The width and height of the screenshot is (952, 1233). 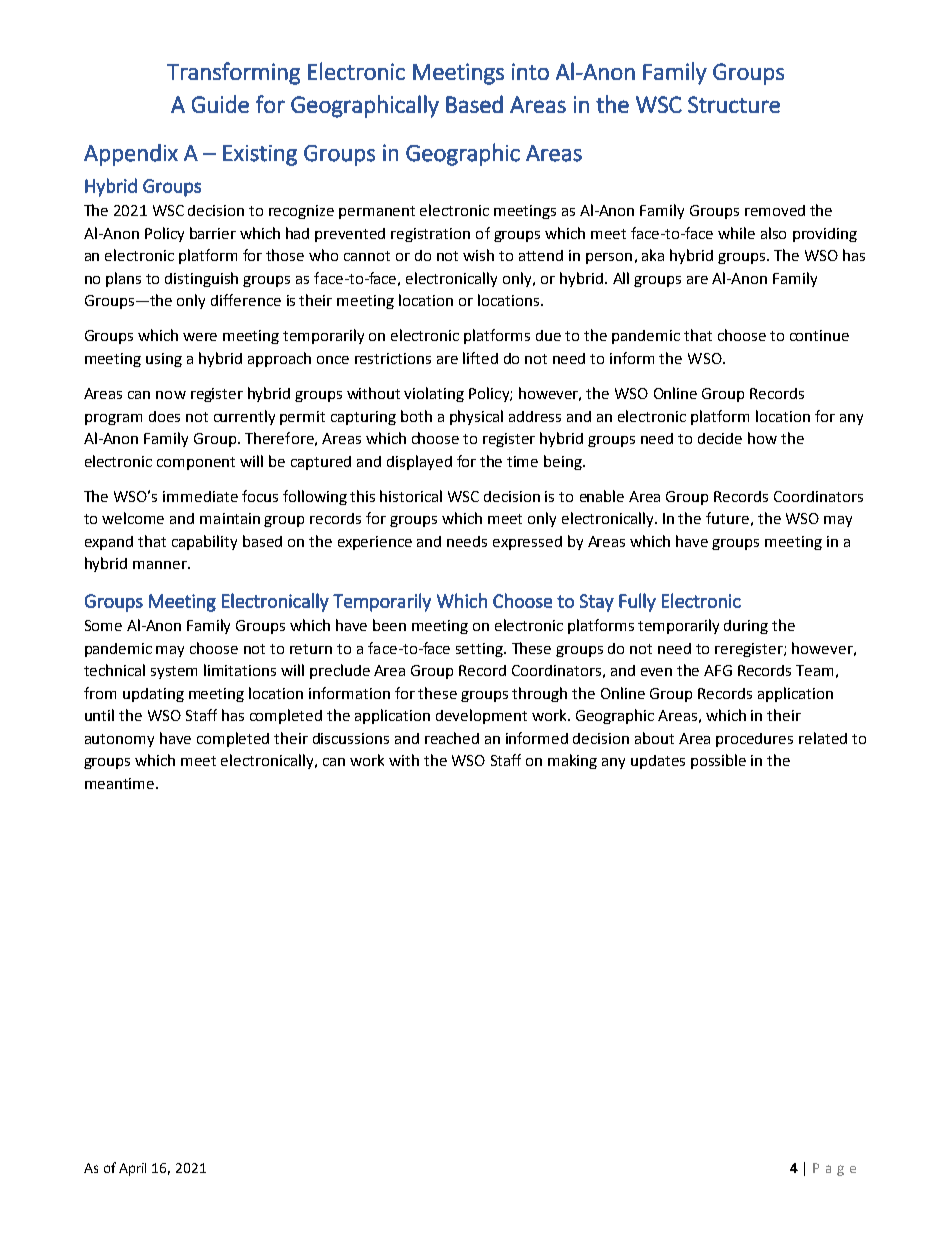 What do you see at coordinates (720, 438) in the screenshot?
I see `decide` at bounding box center [720, 438].
